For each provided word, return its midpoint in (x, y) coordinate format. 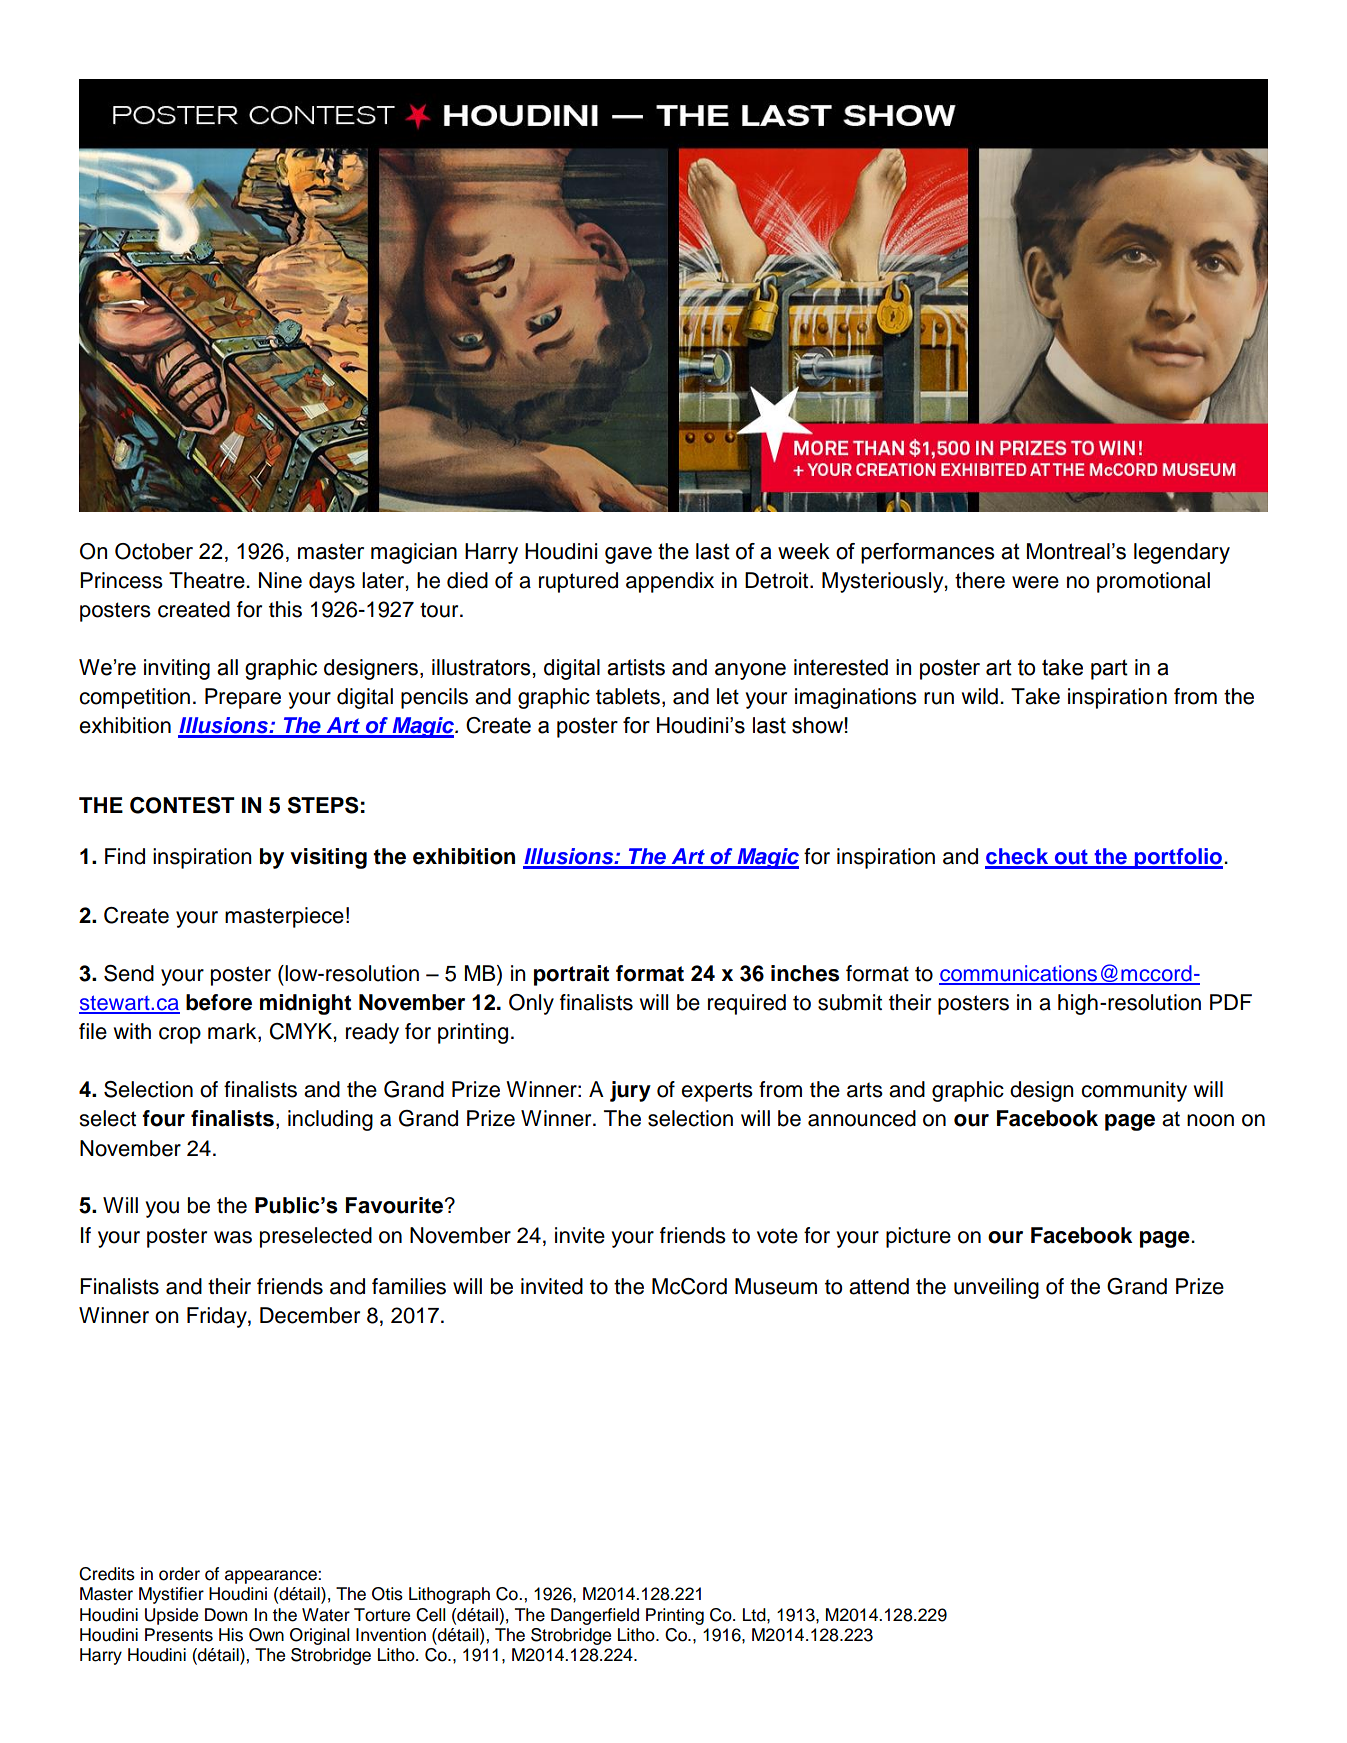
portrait (571, 975)
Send (129, 973)
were (1035, 582)
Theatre (208, 580)
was (233, 1237)
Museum (776, 1286)
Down (226, 1615)
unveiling (996, 1288)
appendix (670, 582)
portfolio (1178, 858)
